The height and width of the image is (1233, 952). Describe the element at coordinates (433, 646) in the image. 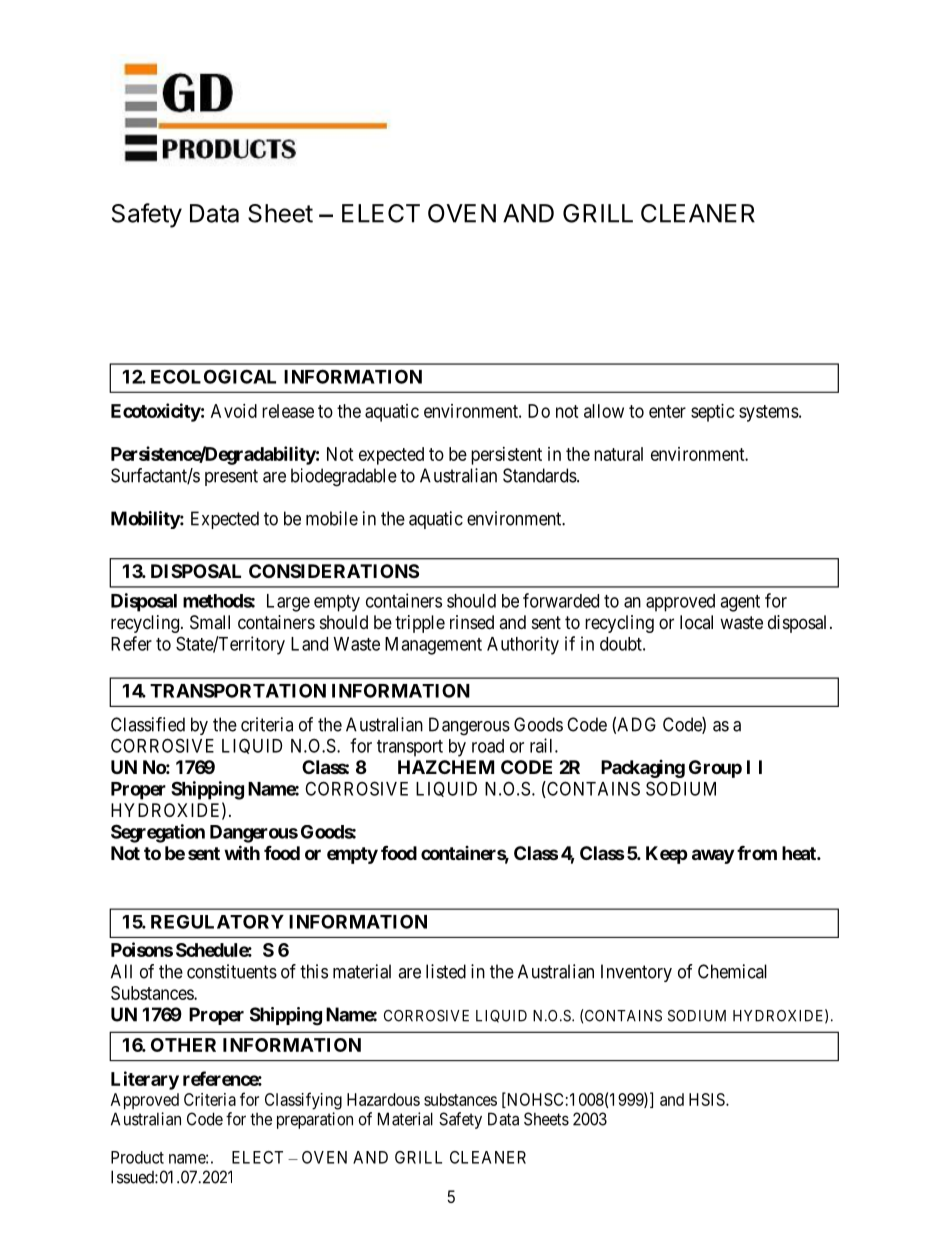

I see `Management` at that location.
